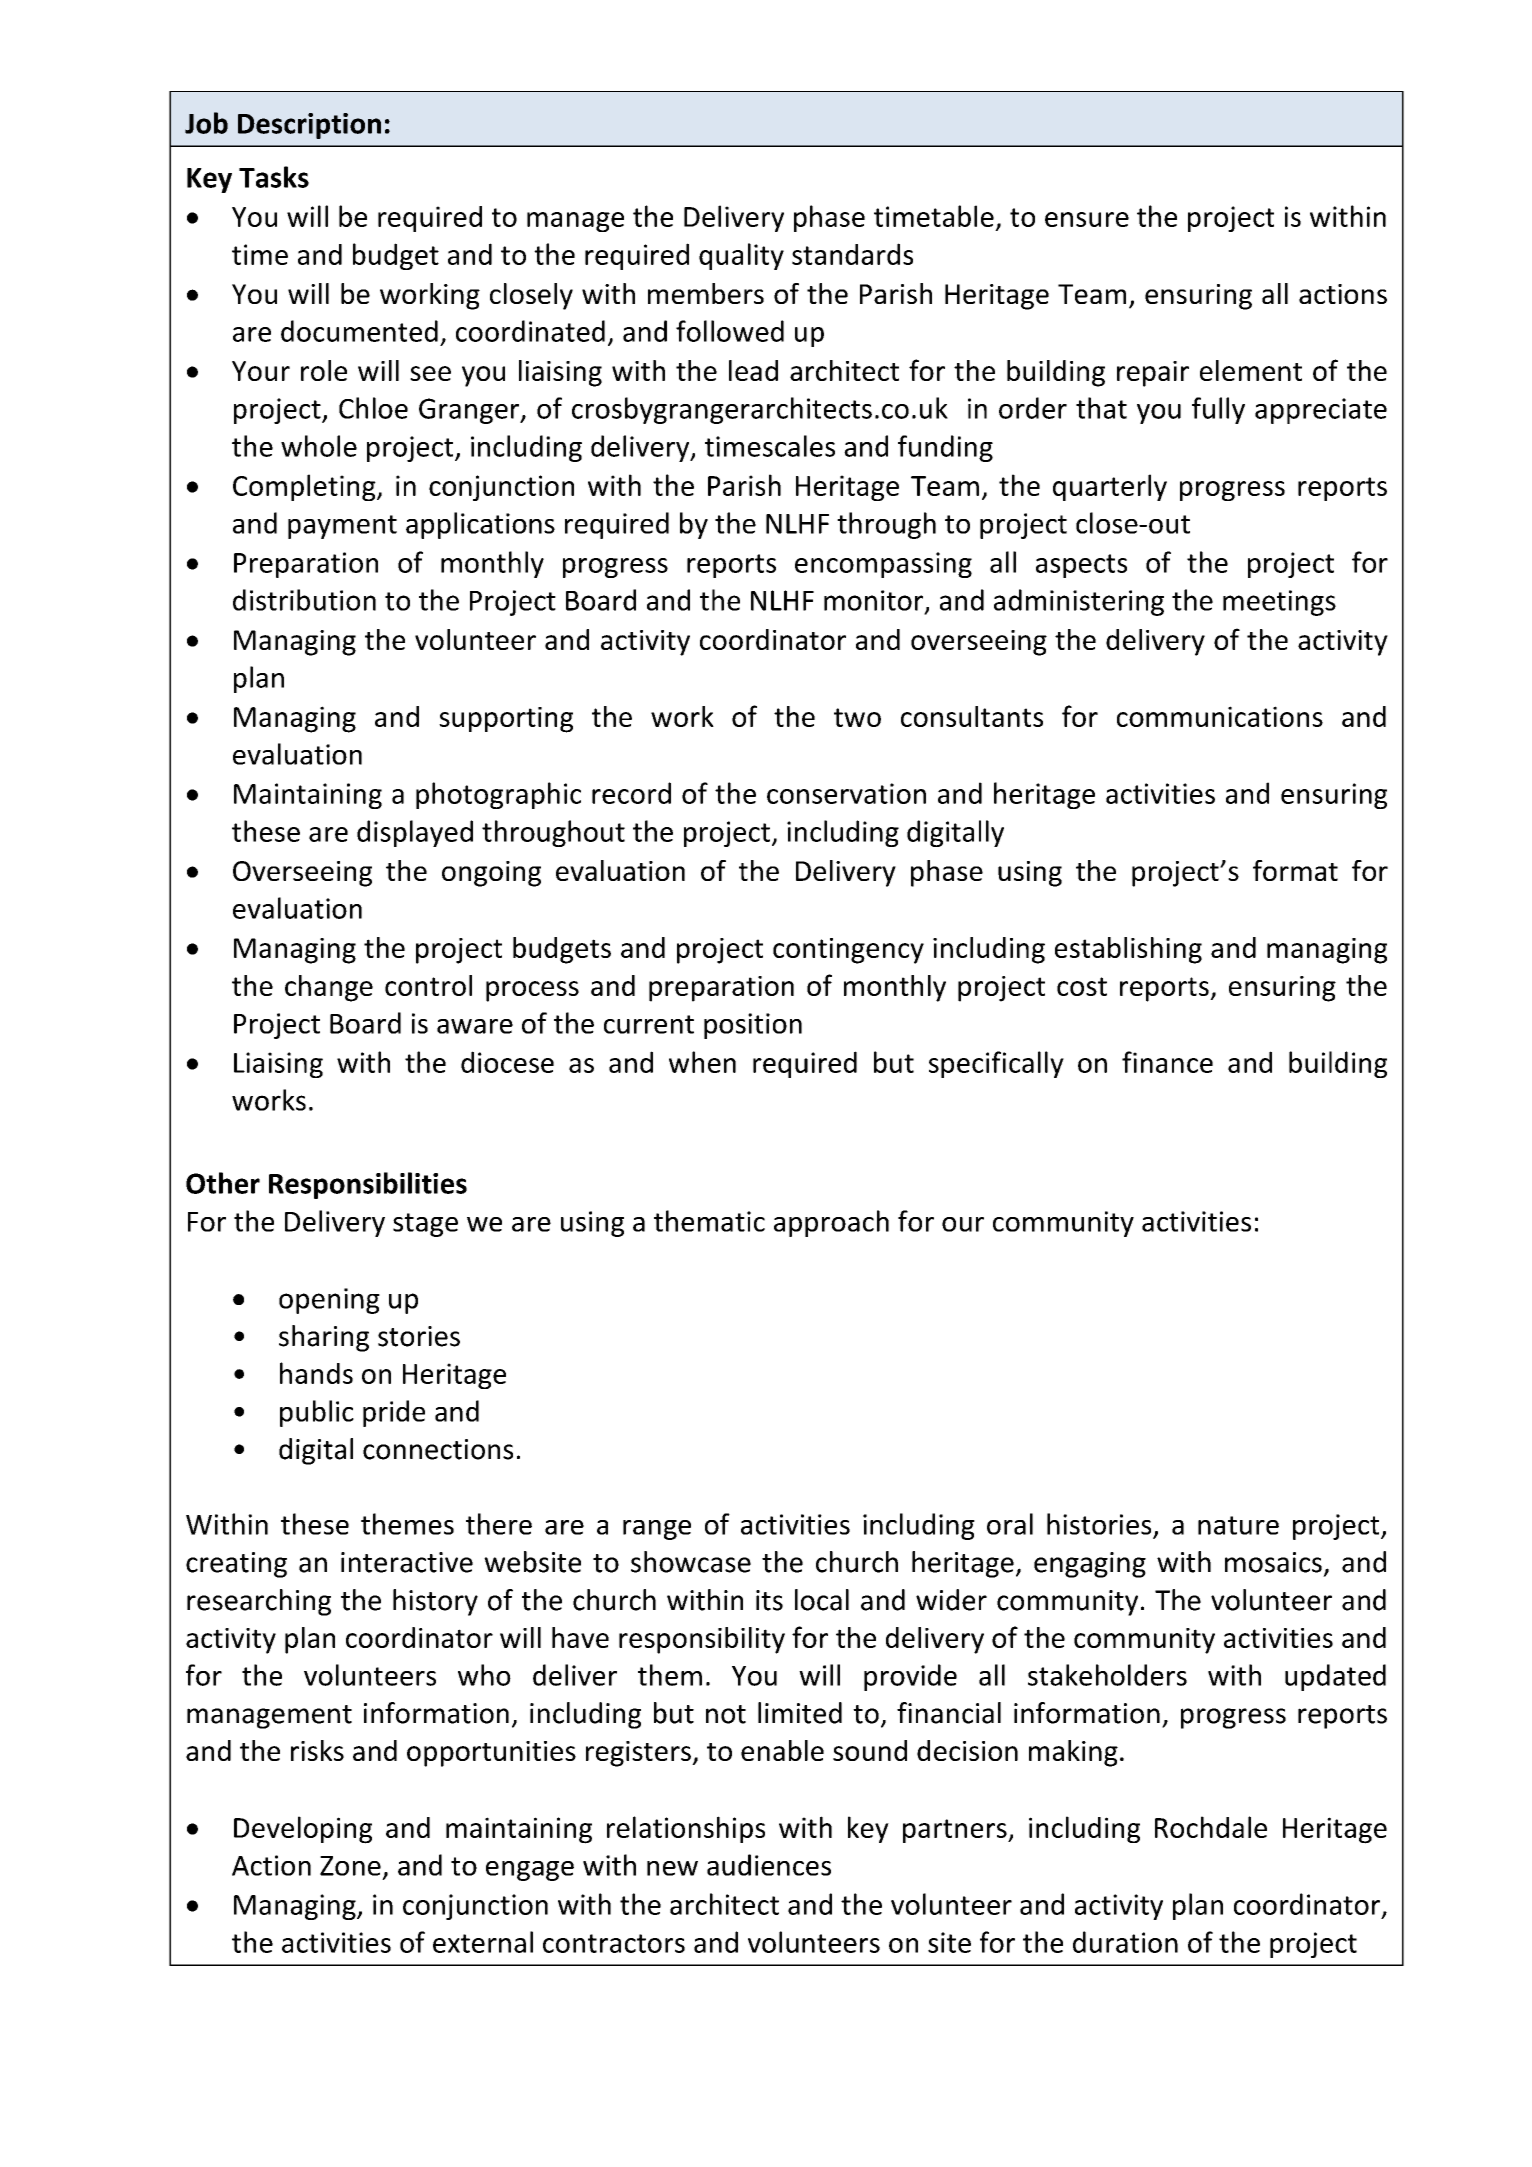 This screenshot has height=2167, width=1532. What do you see at coordinates (1087, 219) in the screenshot?
I see `ensure` at bounding box center [1087, 219].
